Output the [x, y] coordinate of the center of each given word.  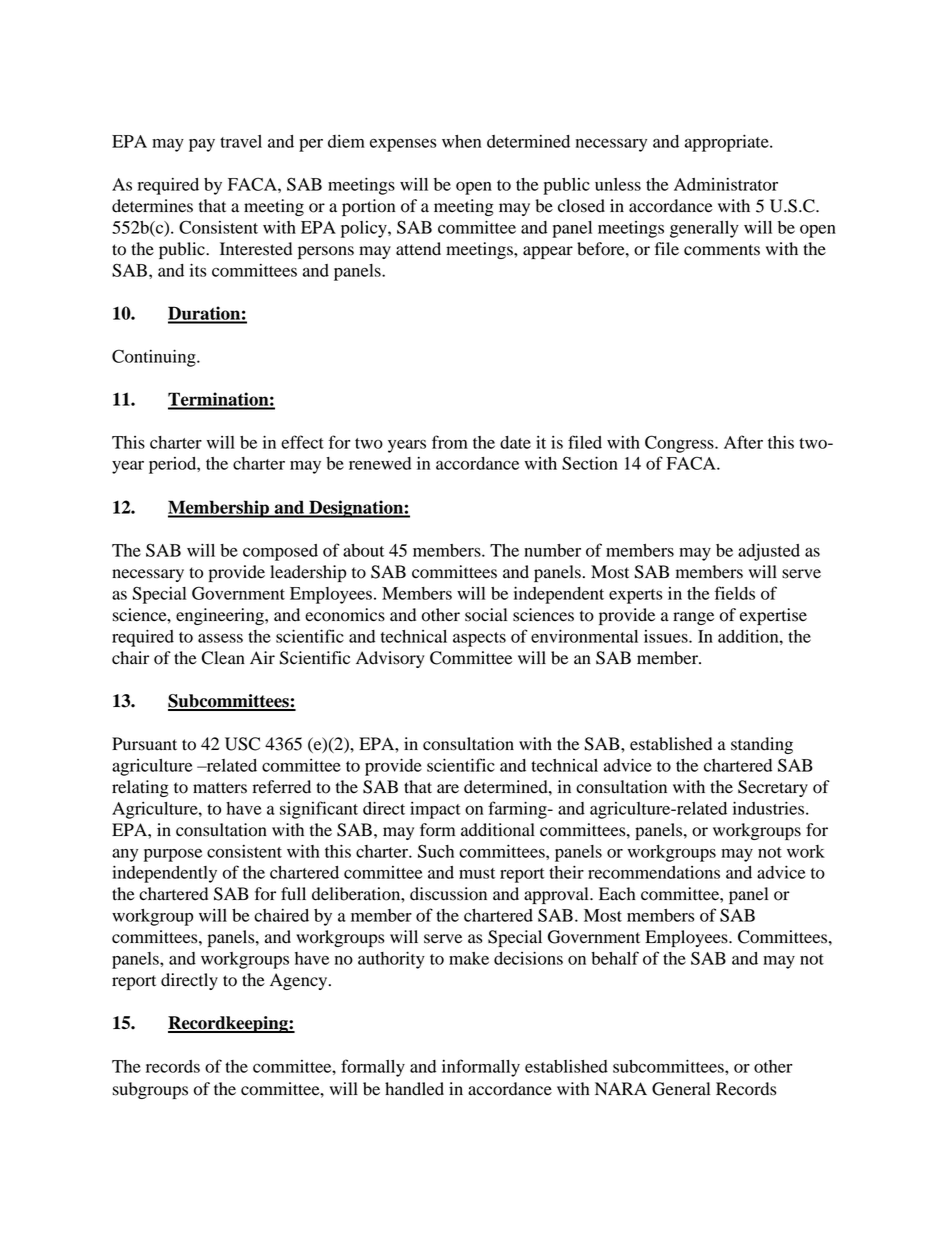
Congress [680, 444]
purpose [173, 855]
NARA [621, 1088]
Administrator [726, 184]
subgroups [150, 1090]
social [486, 615]
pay [202, 145]
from [450, 442]
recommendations [654, 872]
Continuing [155, 358]
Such [436, 851]
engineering [221, 616]
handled [414, 1089]
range [693, 618]
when [461, 141]
